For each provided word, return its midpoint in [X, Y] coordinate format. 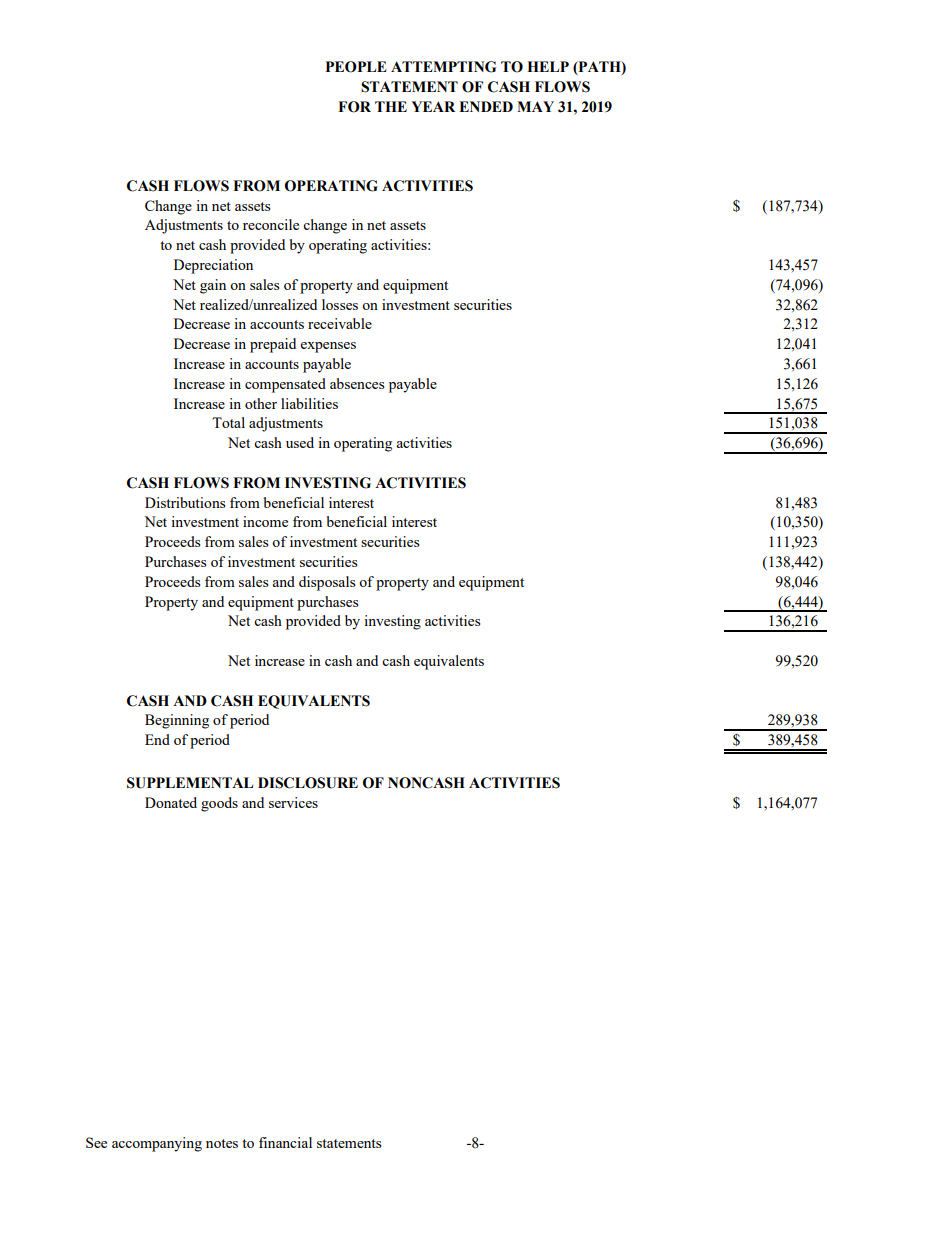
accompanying [157, 1144]
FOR [354, 107]
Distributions [185, 502]
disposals [327, 583]
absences [357, 383]
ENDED [486, 106]
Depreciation [213, 266]
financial [285, 1142]
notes [222, 1143]
